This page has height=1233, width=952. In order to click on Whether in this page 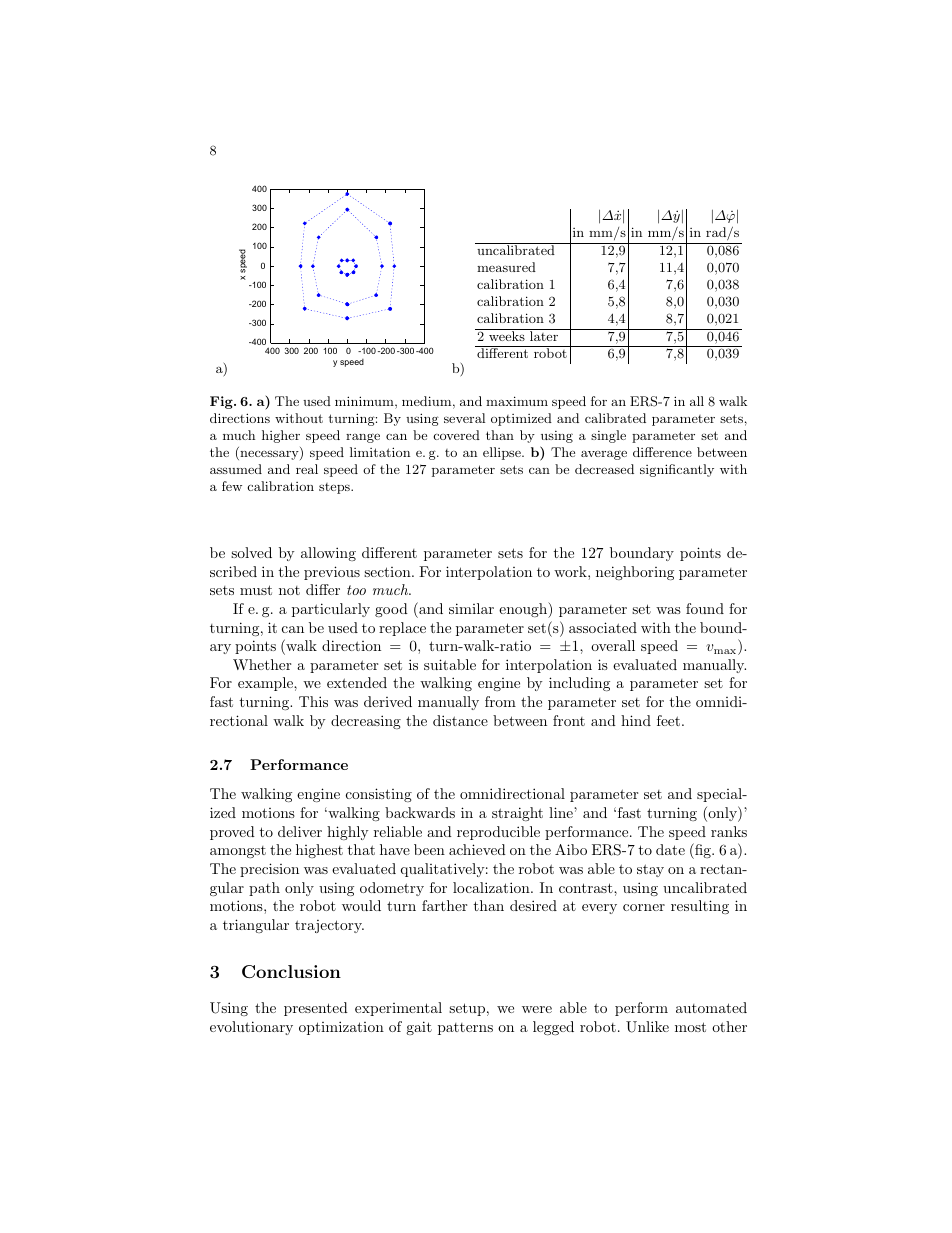, I will do `click(262, 664)`.
